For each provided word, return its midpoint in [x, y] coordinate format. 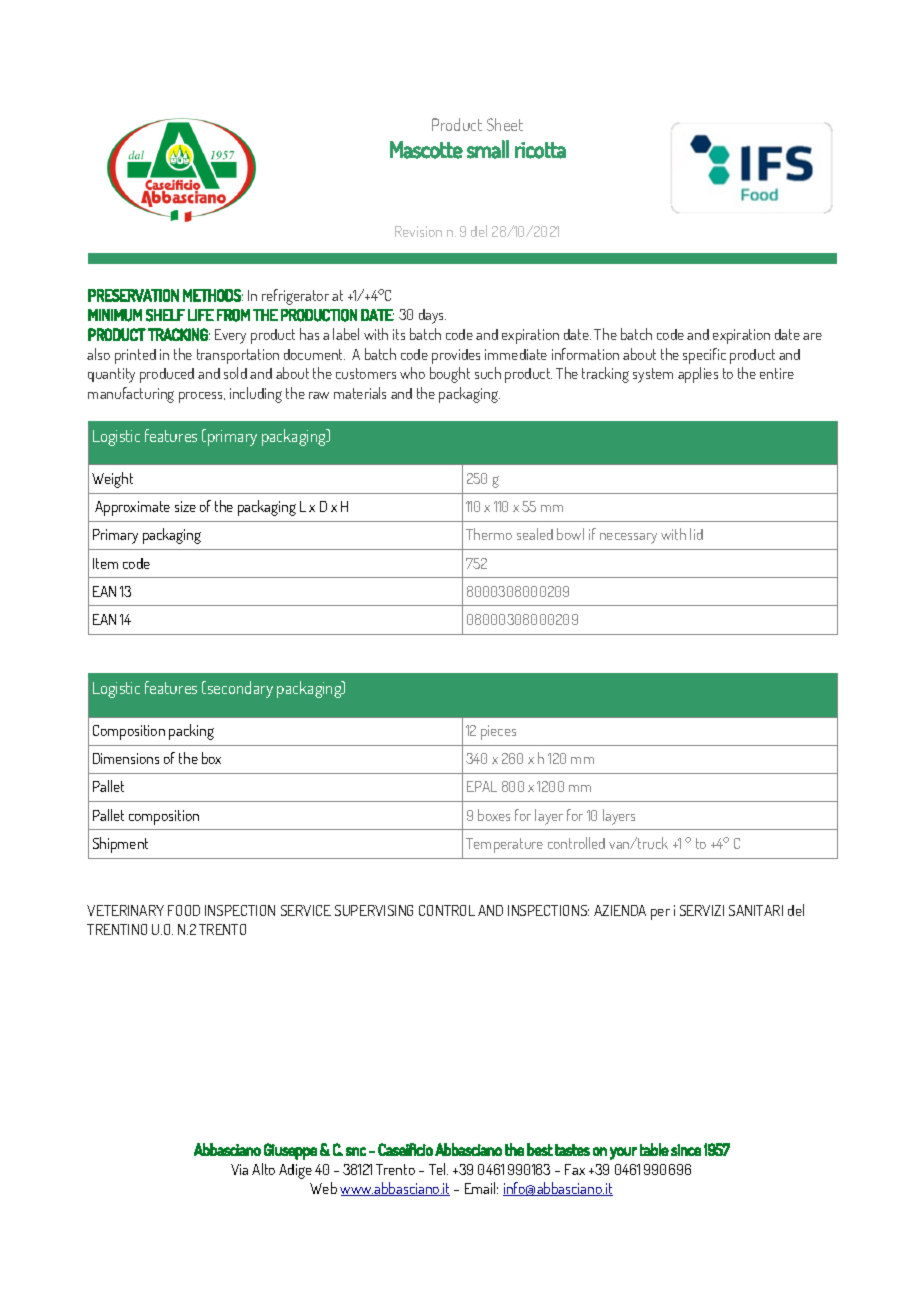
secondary [239, 689]
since [686, 1150]
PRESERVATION [133, 295]
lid [696, 534]
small [488, 149]
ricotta [540, 150]
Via [239, 1169]
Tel [438, 1169]
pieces [498, 732]
